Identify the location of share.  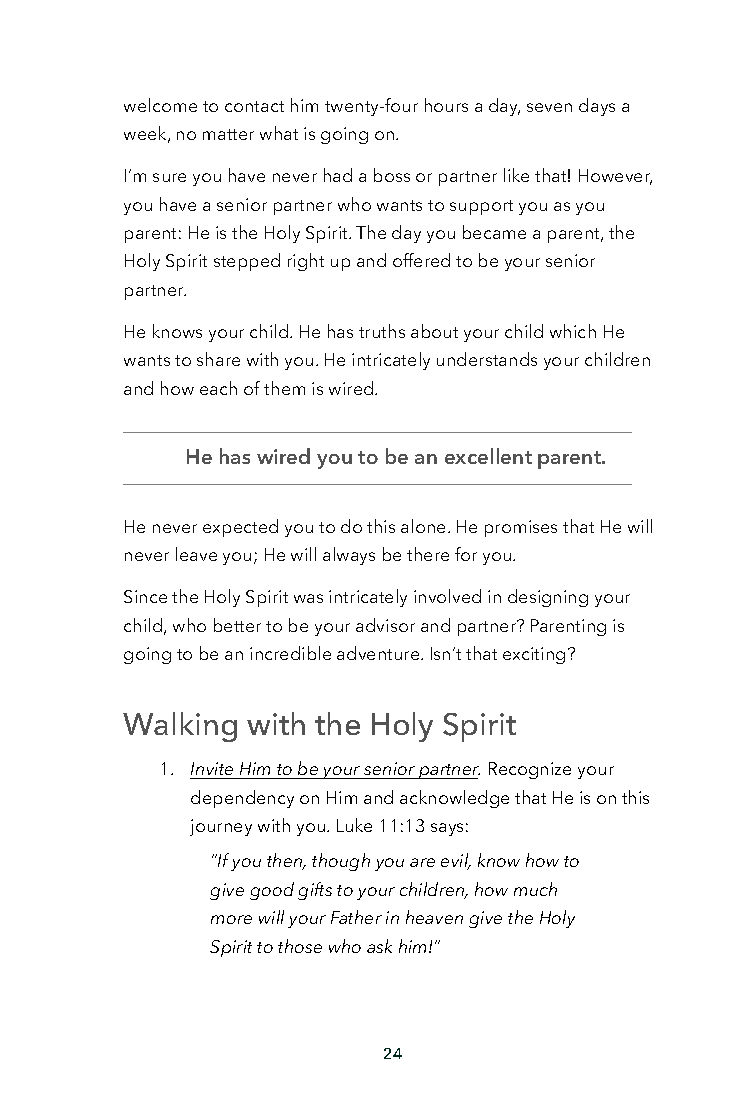
(218, 359).
